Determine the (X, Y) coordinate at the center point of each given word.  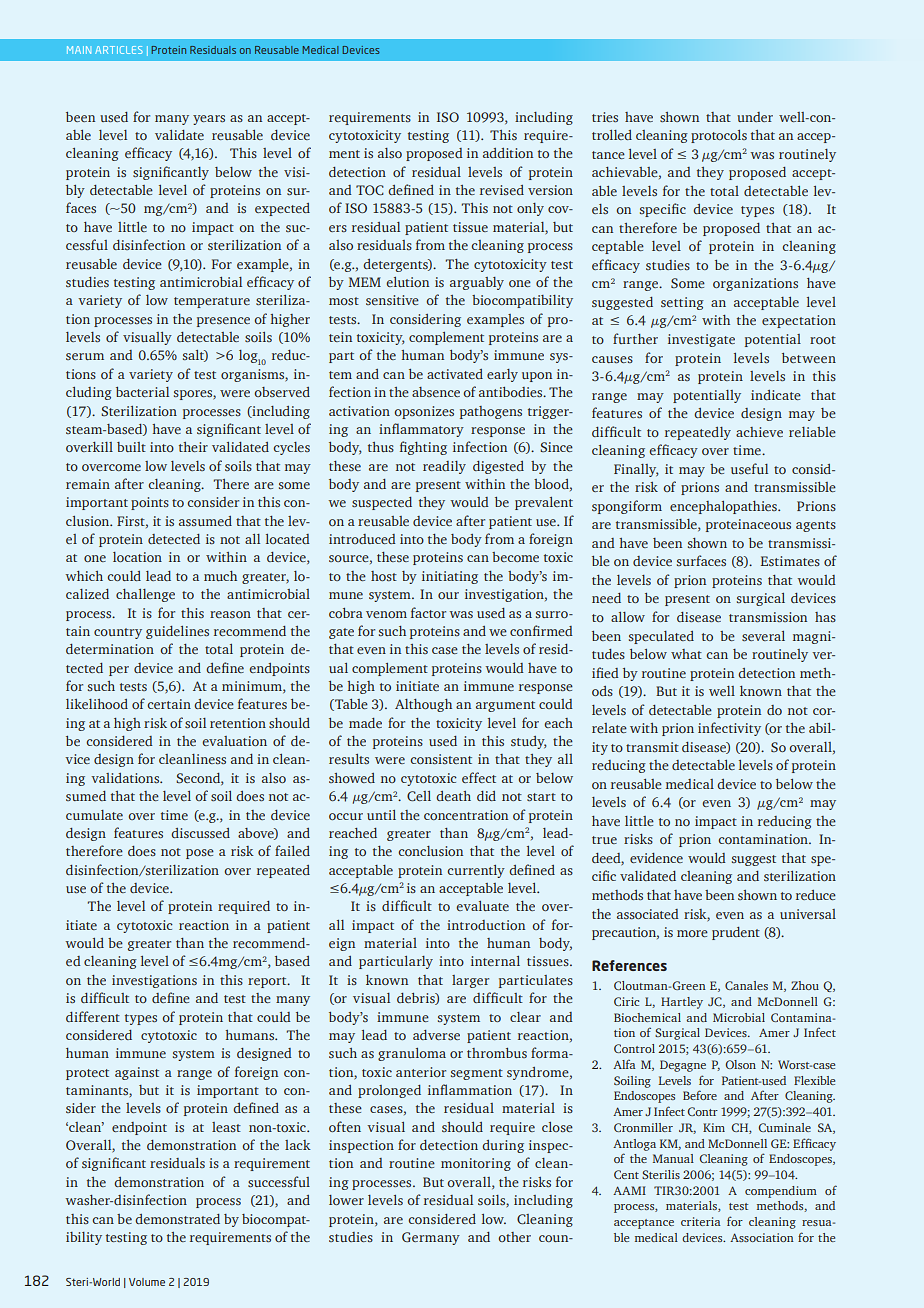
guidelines (177, 632)
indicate (776, 395)
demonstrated (177, 1219)
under (755, 117)
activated (455, 374)
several (763, 636)
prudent (736, 933)
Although (423, 705)
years (209, 120)
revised (502, 190)
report (268, 982)
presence (223, 322)
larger (470, 981)
